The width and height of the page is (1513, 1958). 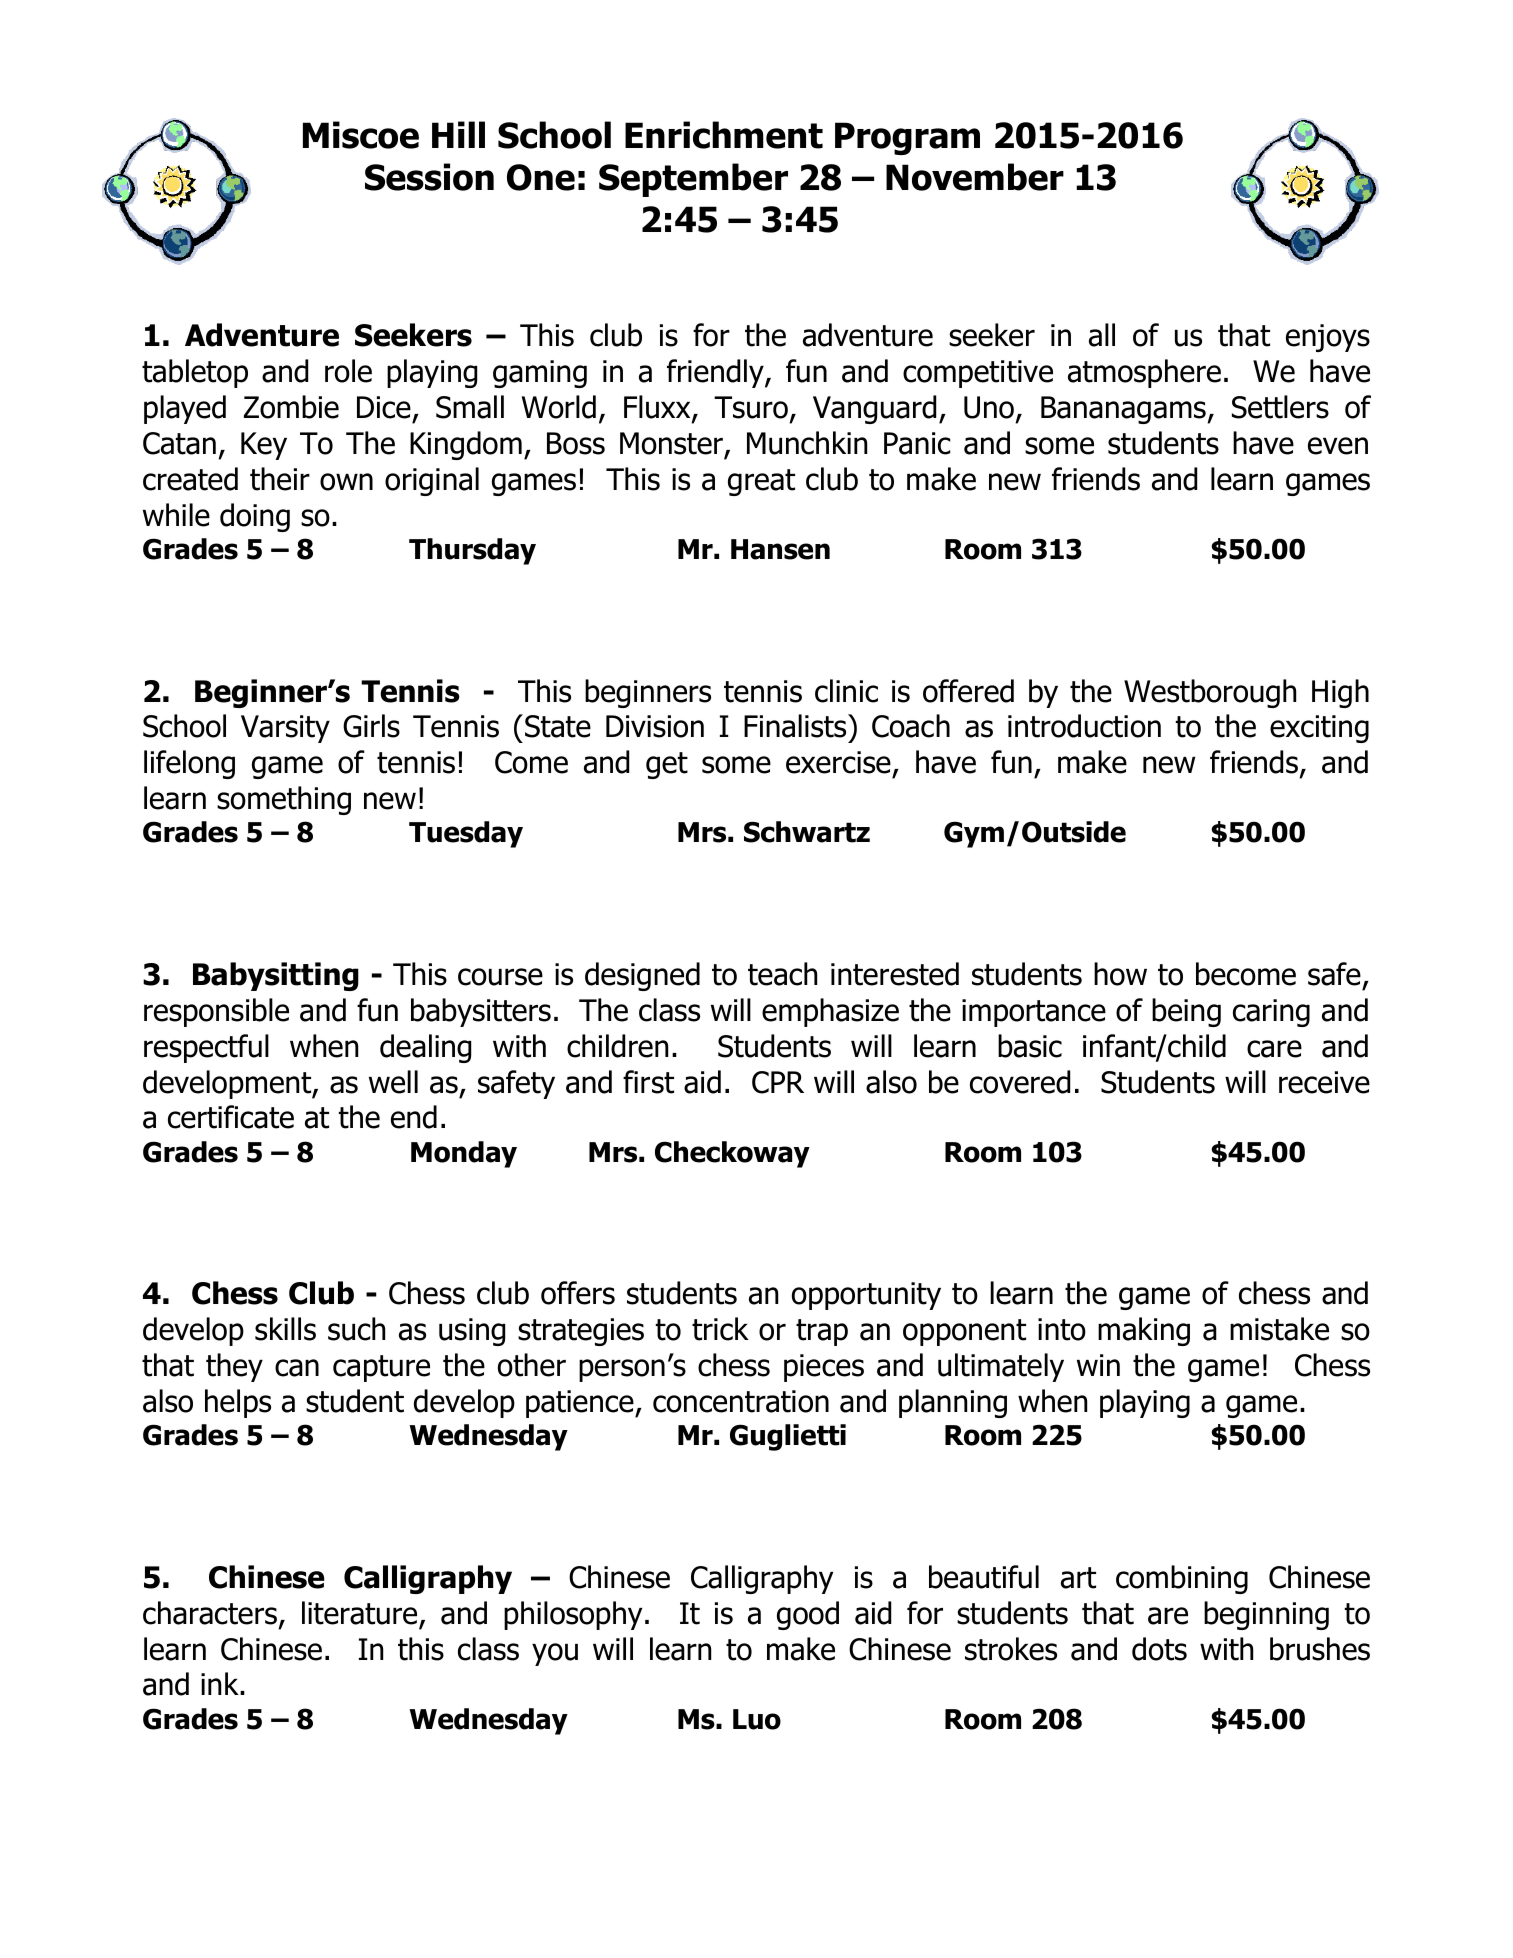 I want to click on CPR, so click(x=778, y=1082).
